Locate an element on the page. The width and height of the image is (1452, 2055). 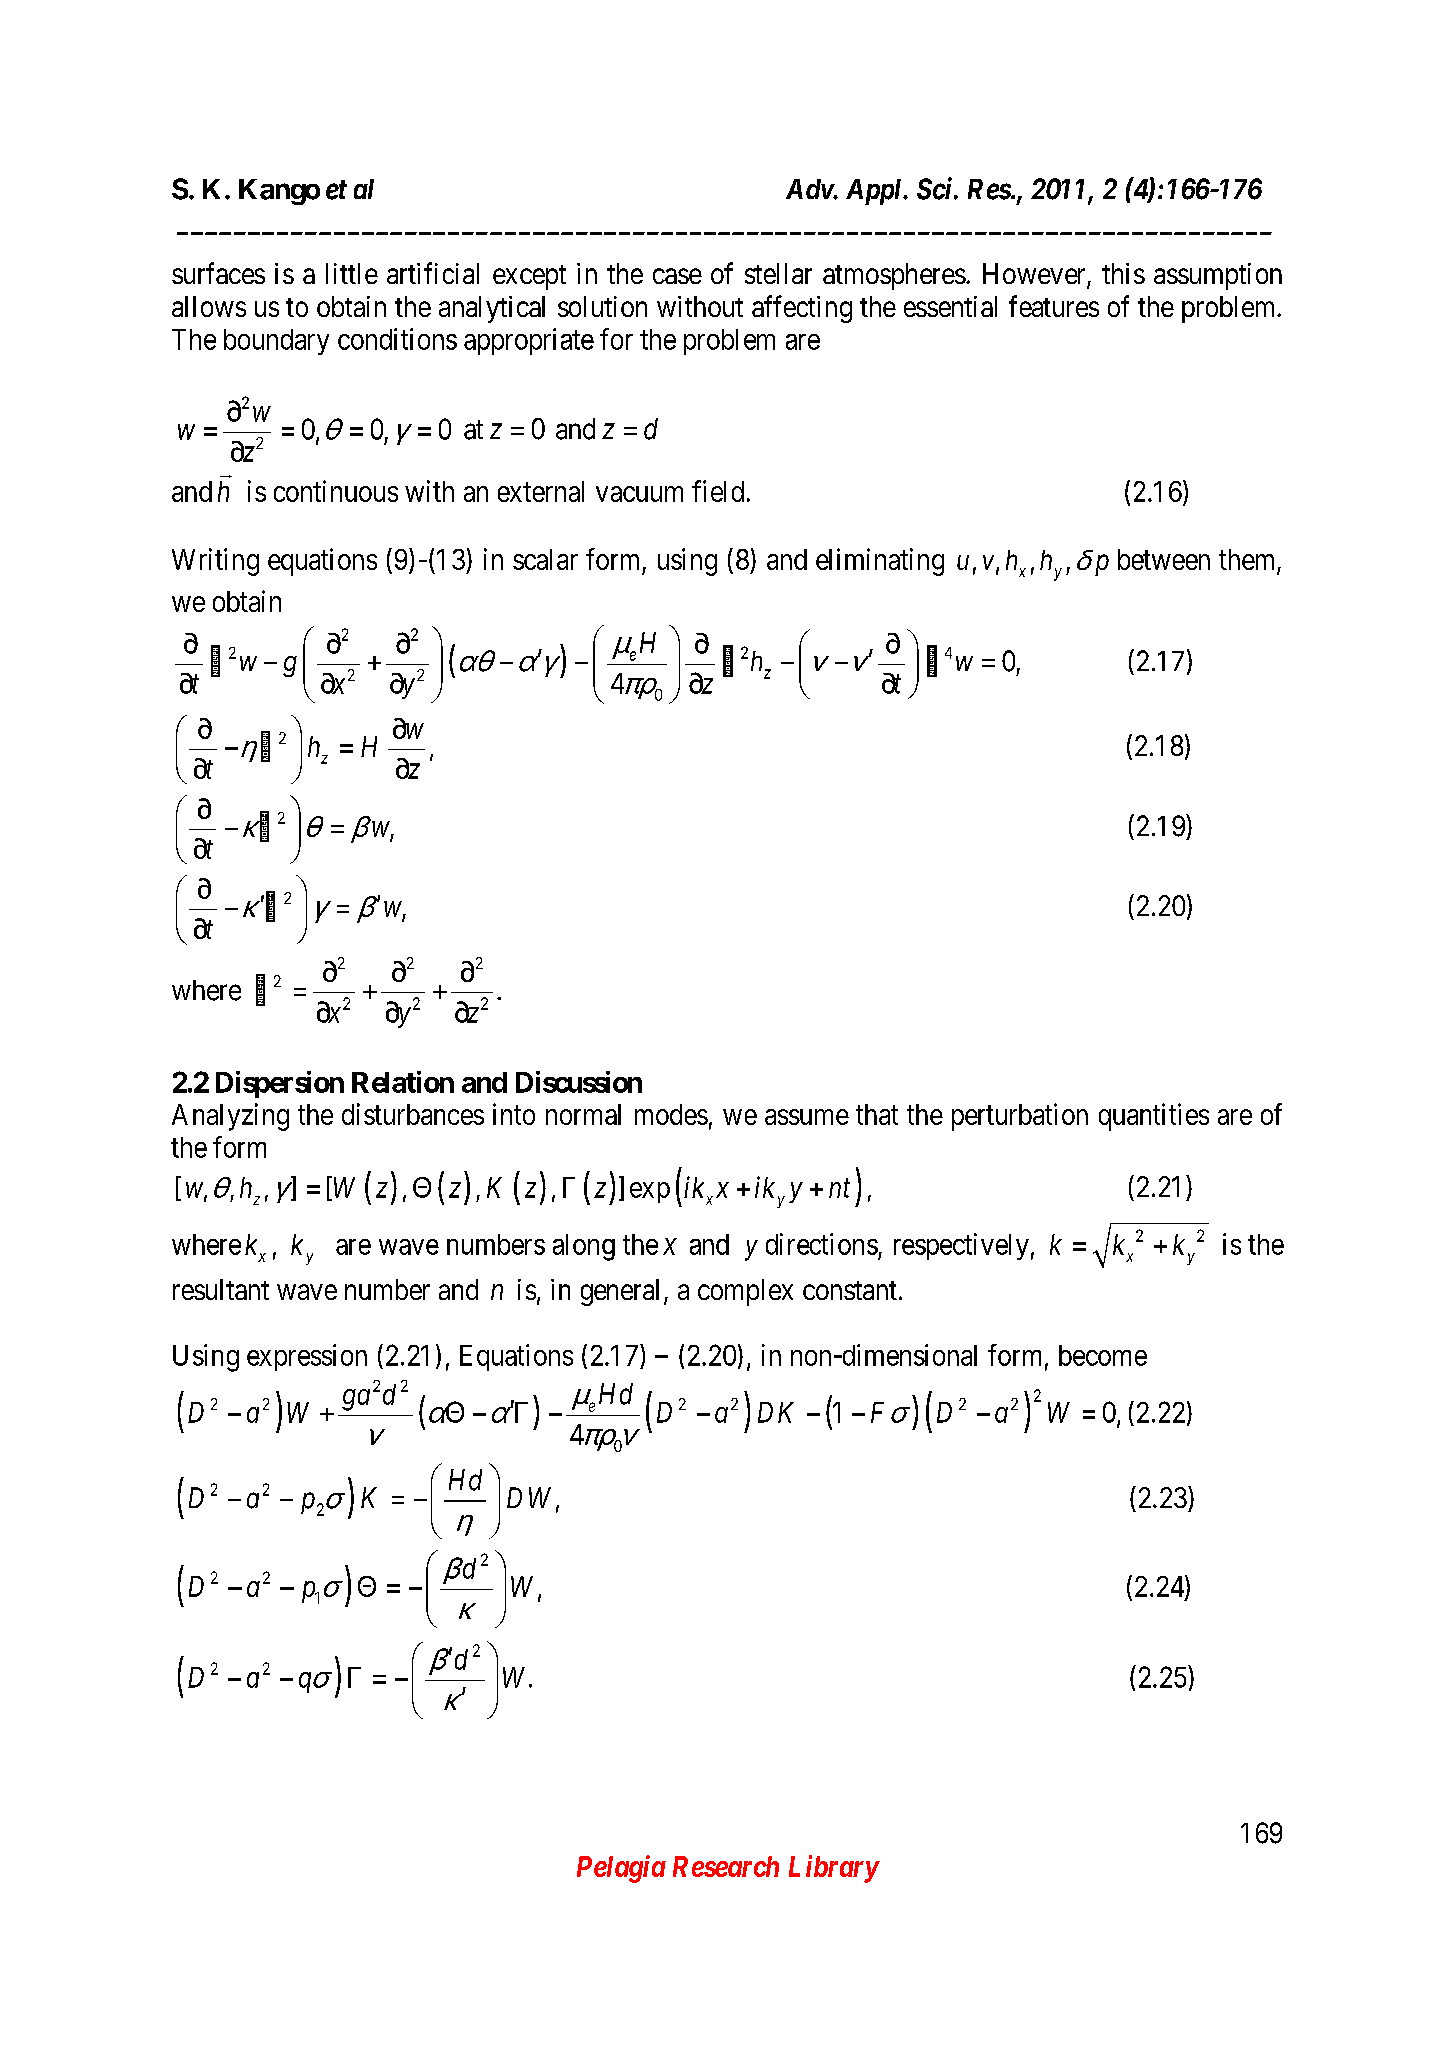
Research is located at coordinates (726, 1866).
